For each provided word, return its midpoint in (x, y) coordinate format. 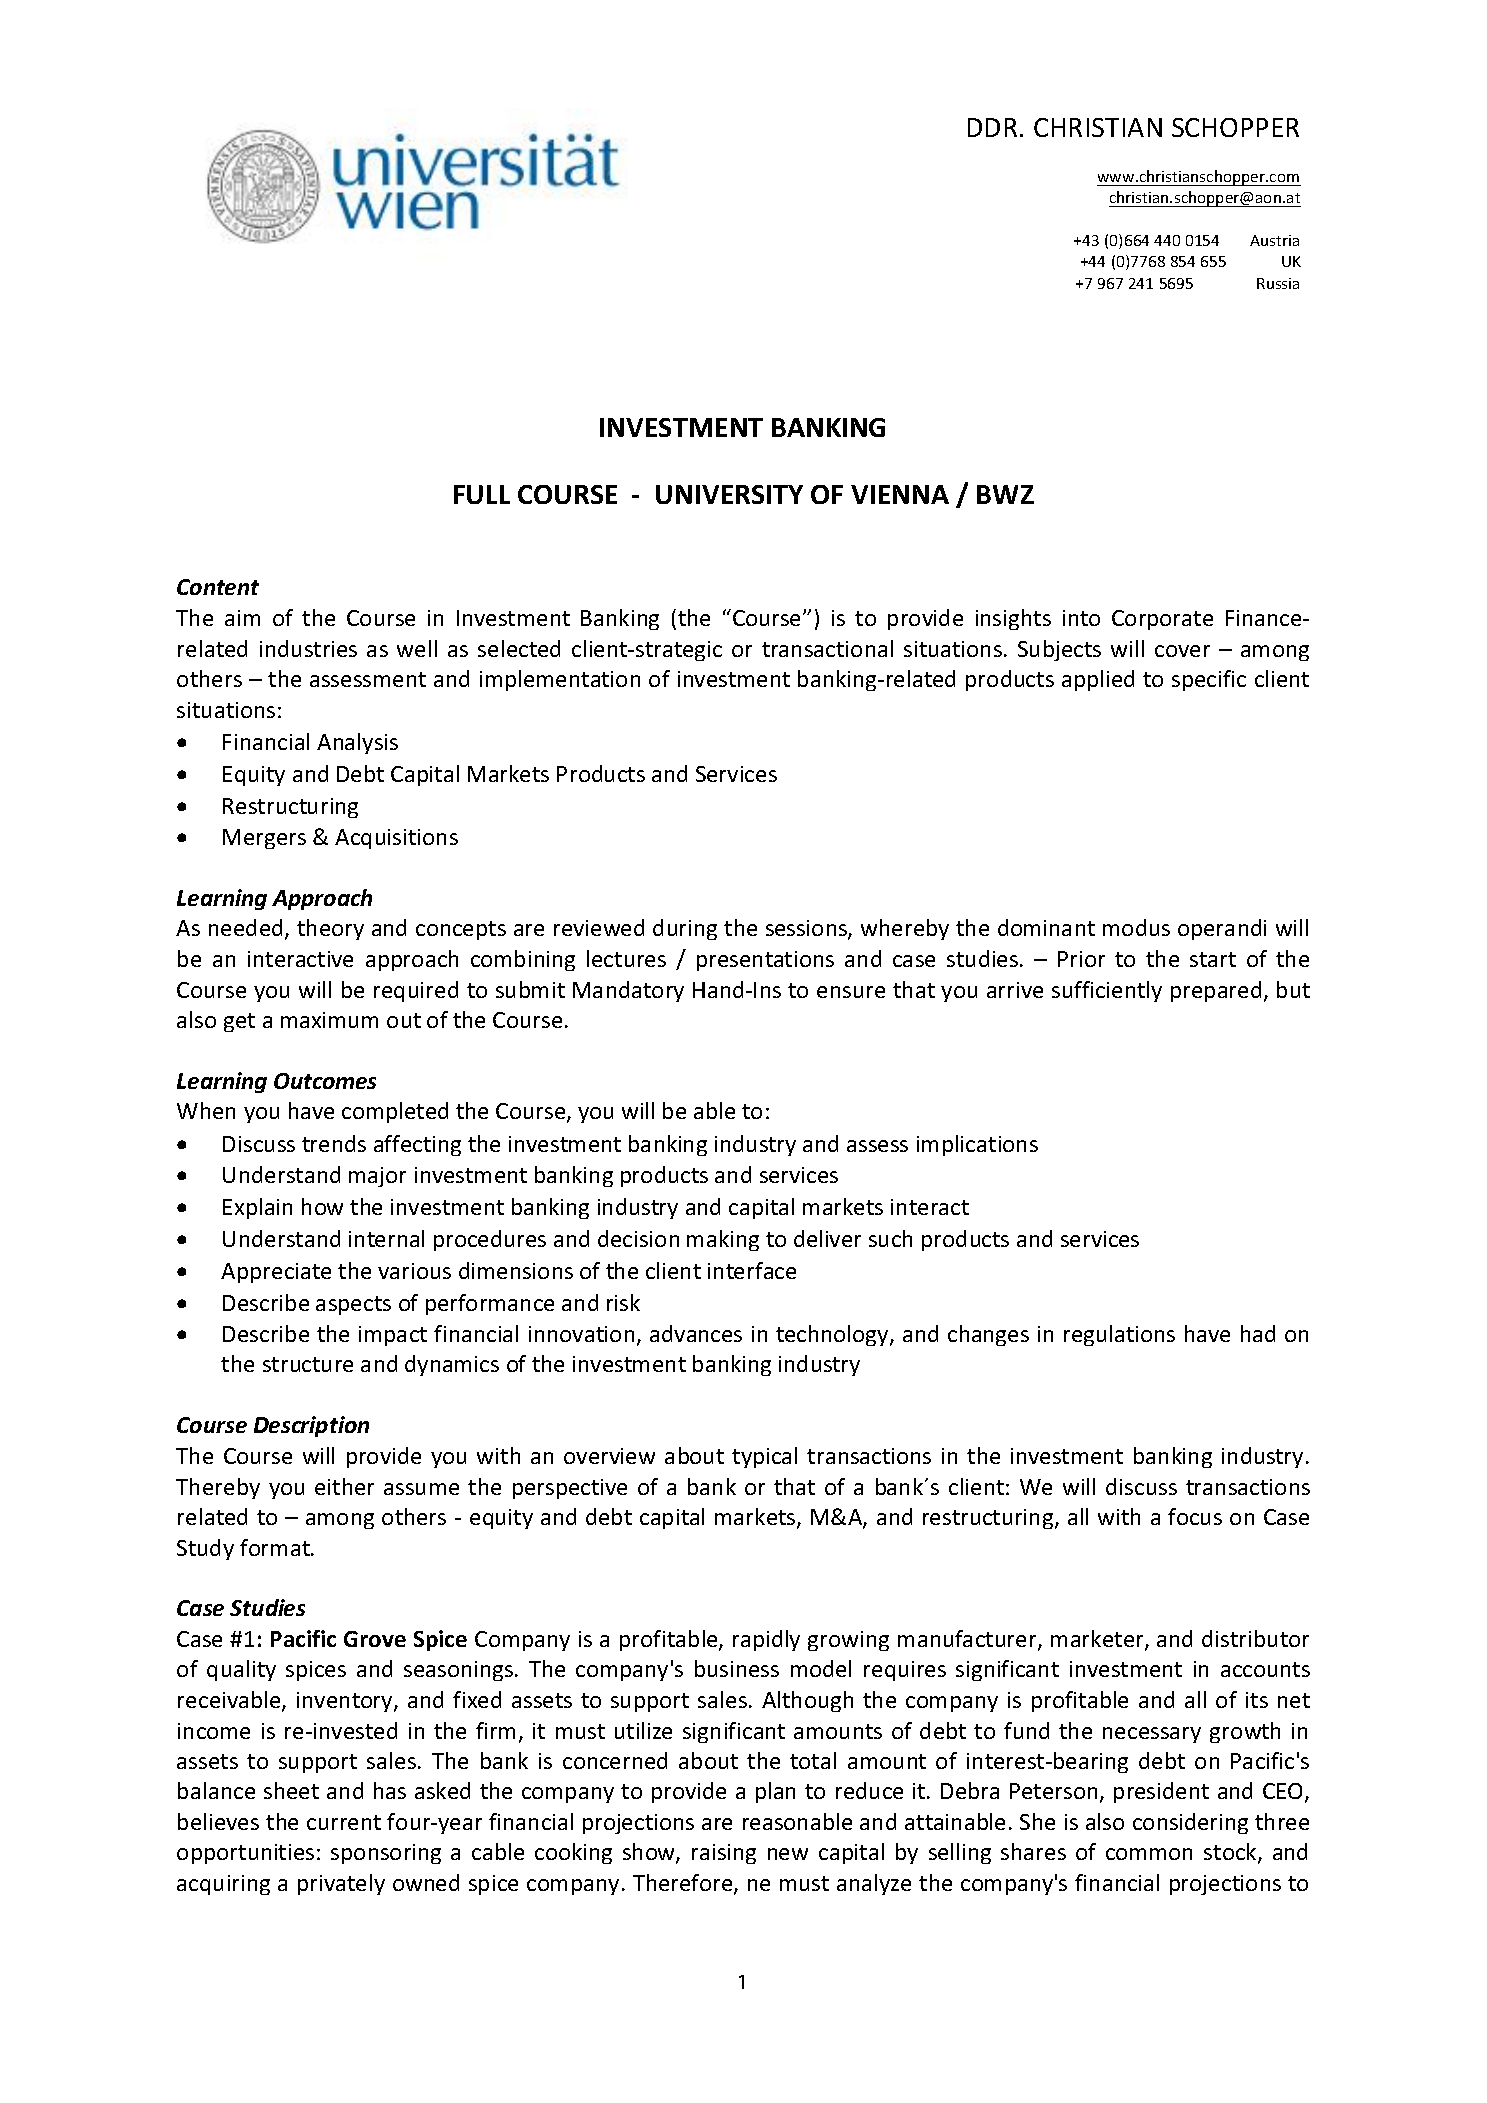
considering (1190, 1823)
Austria (1274, 240)
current (344, 1822)
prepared (1216, 991)
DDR (992, 127)
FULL (482, 494)
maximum (329, 1020)
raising (724, 1854)
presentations (765, 961)
